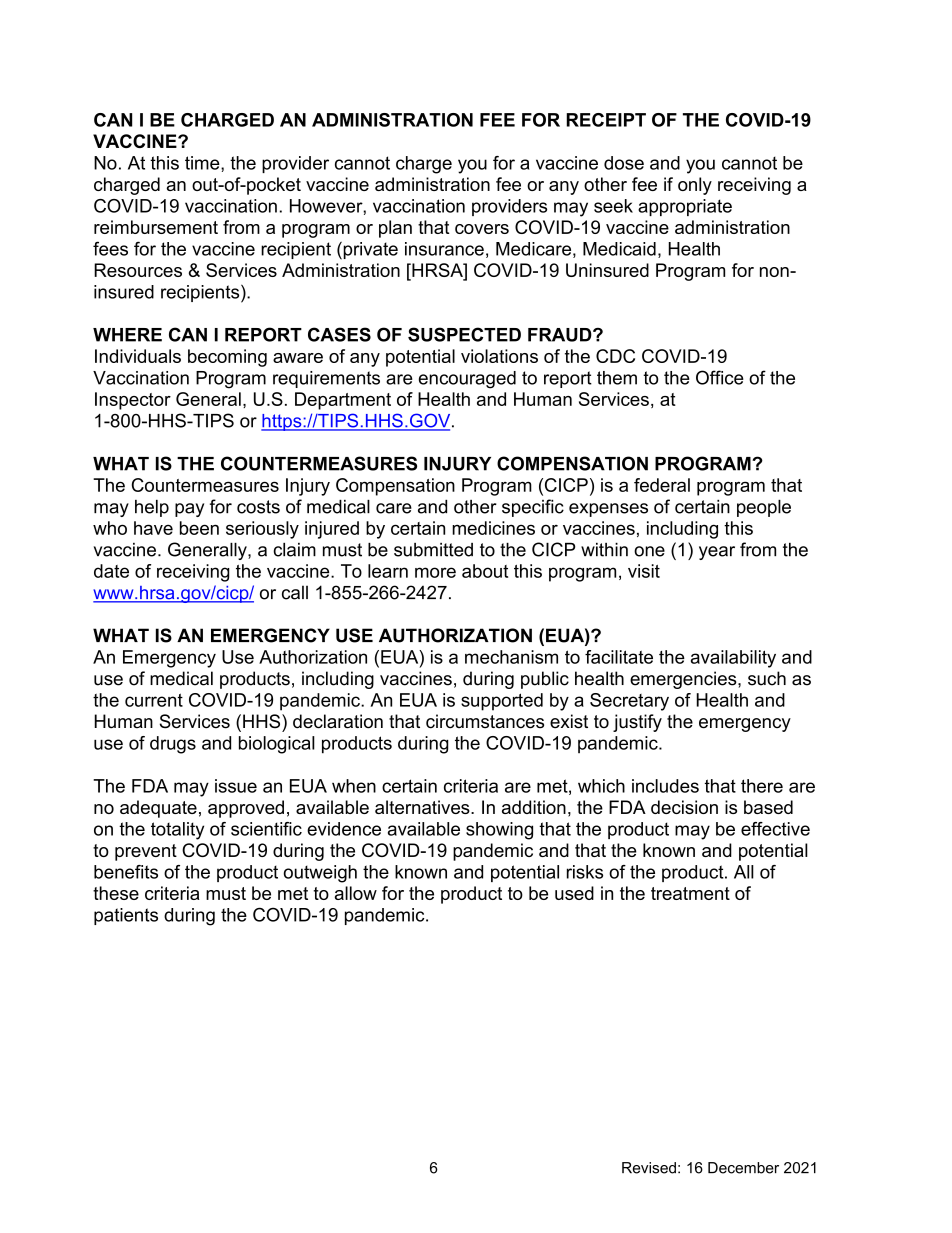  I want to click on adequate, so click(158, 809).
